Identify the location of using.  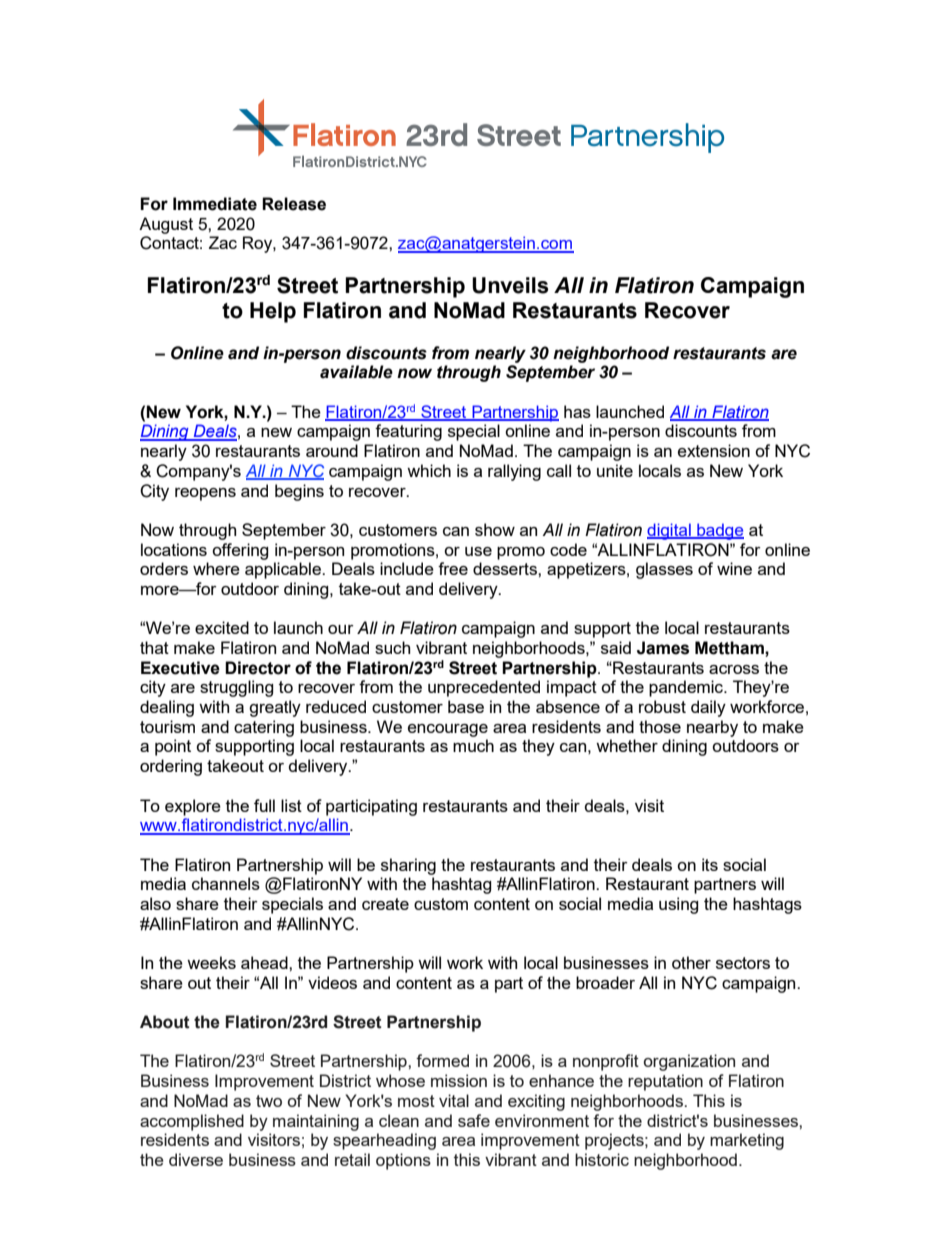
(679, 905).
